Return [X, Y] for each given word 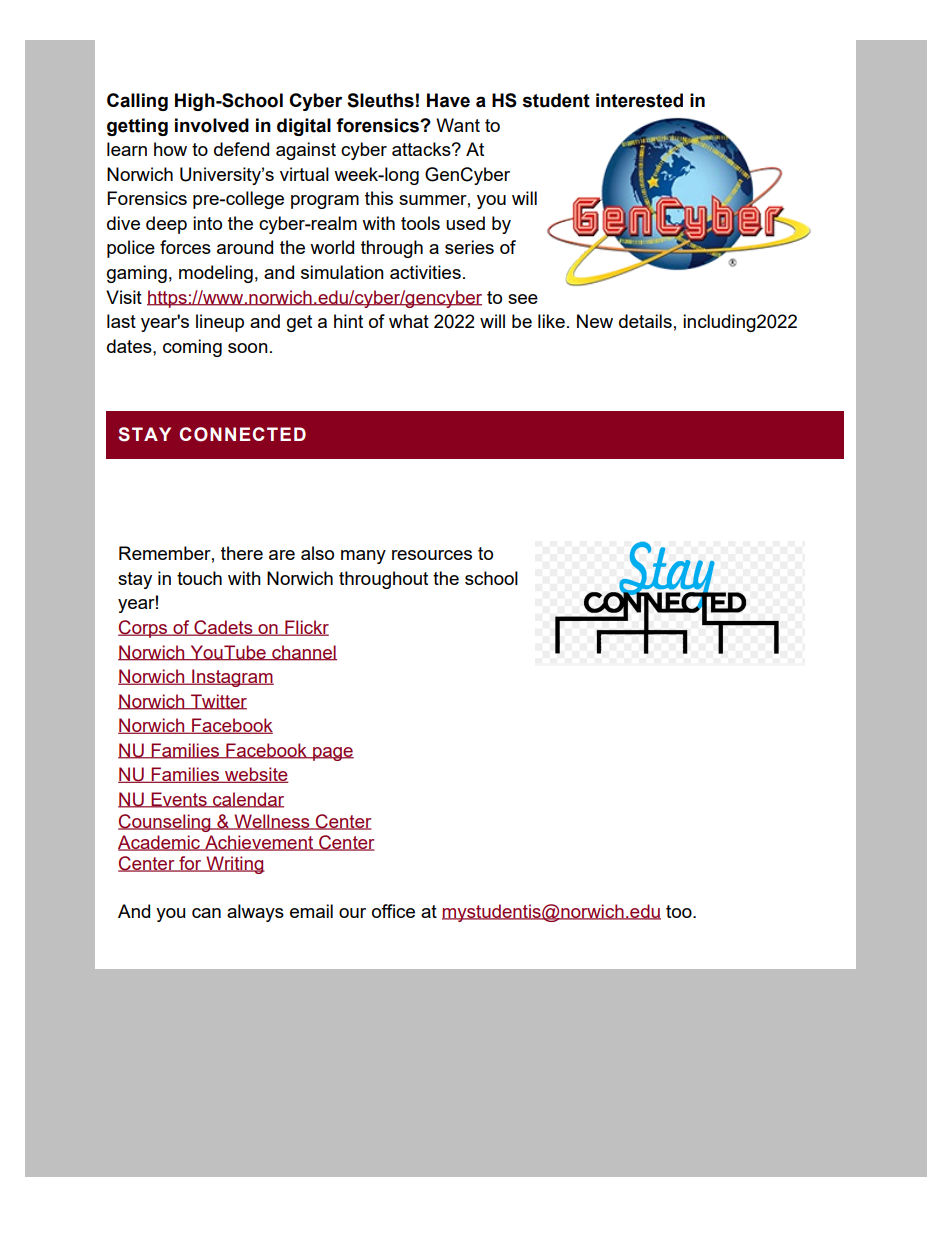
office [393, 911]
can [206, 913]
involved [212, 125]
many [363, 557]
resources [432, 555]
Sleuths [380, 100]
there [242, 553]
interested [639, 100]
